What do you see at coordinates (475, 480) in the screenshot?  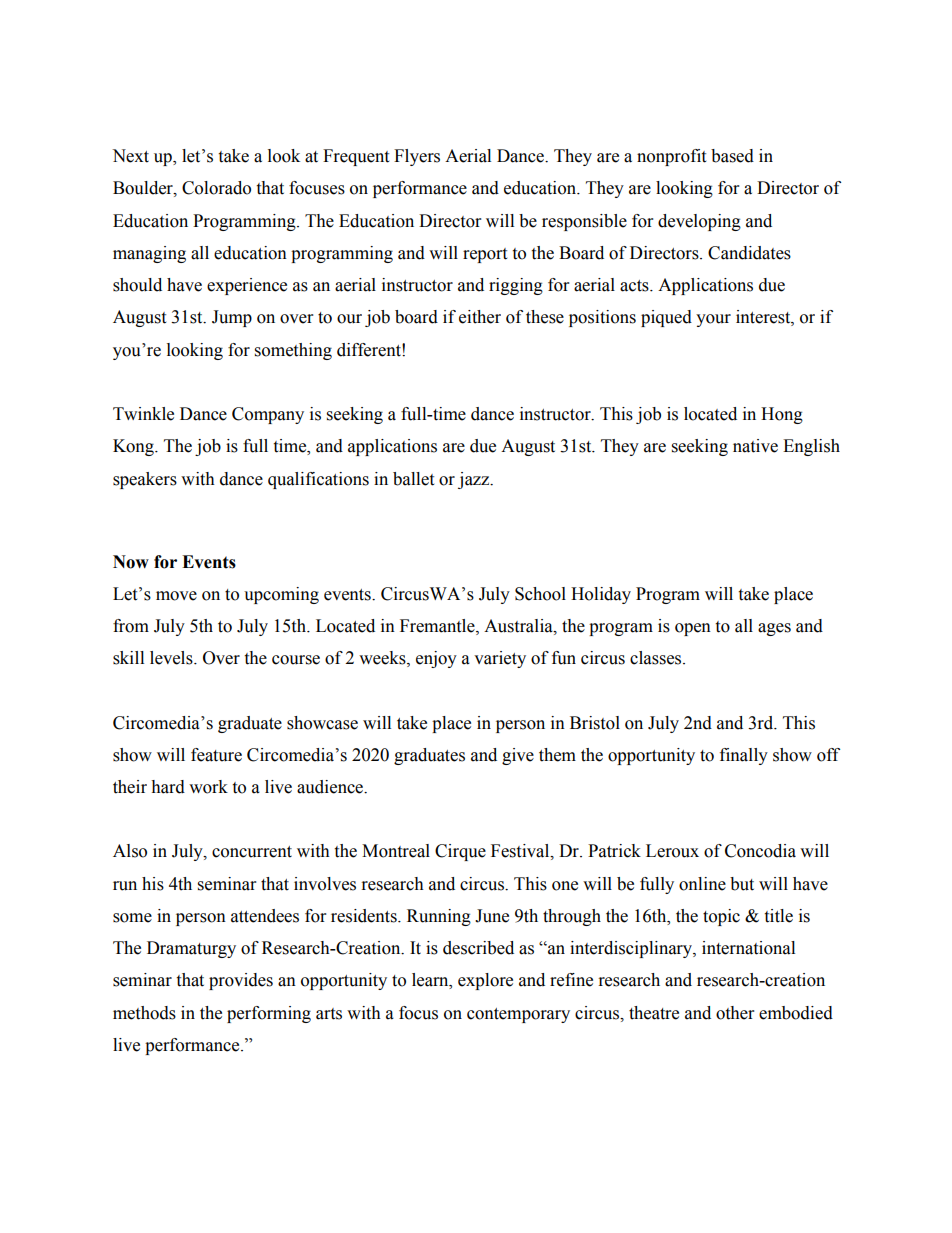 I see `jazz` at bounding box center [475, 480].
